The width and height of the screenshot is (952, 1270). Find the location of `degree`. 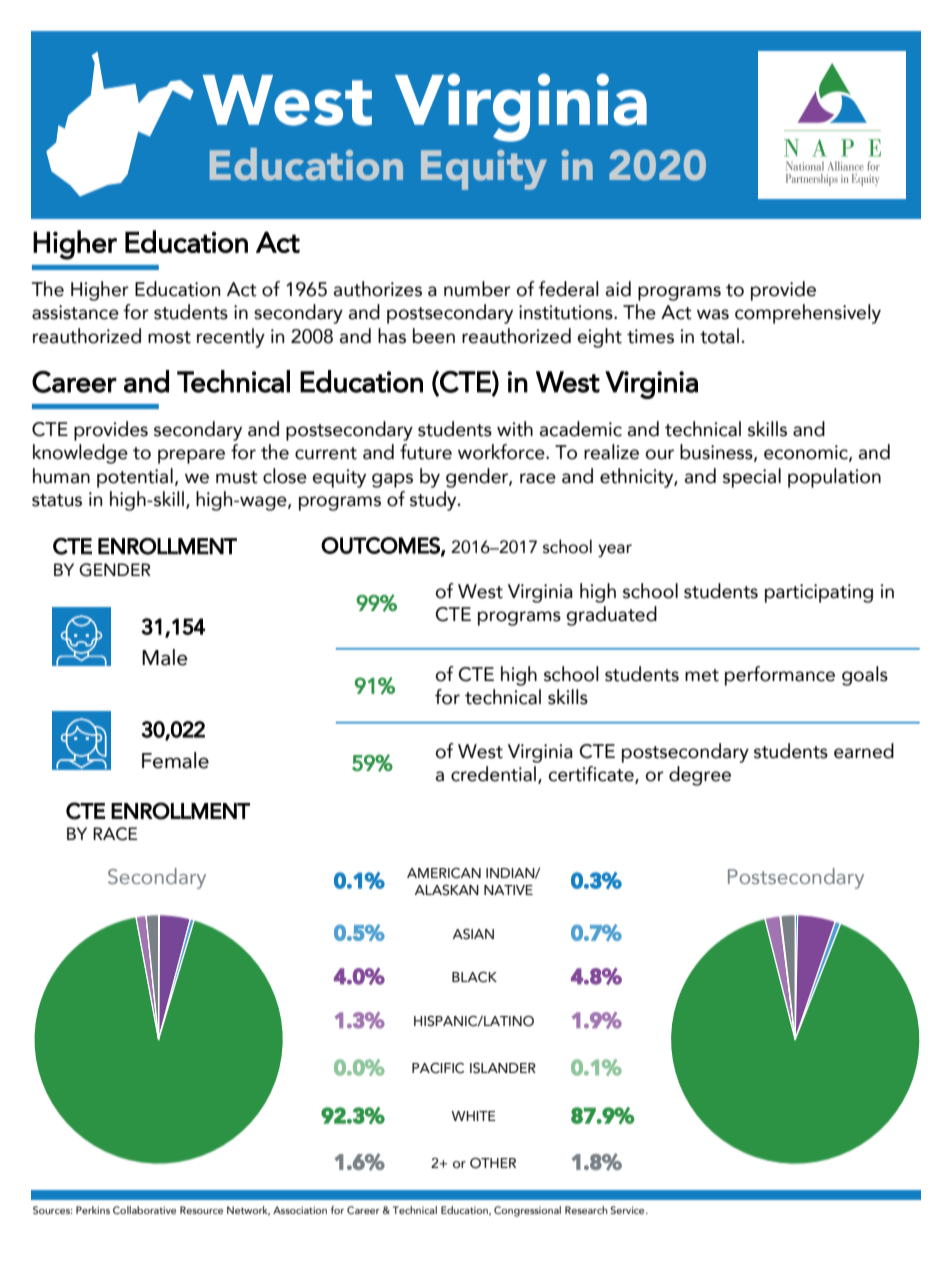

degree is located at coordinates (700, 776).
